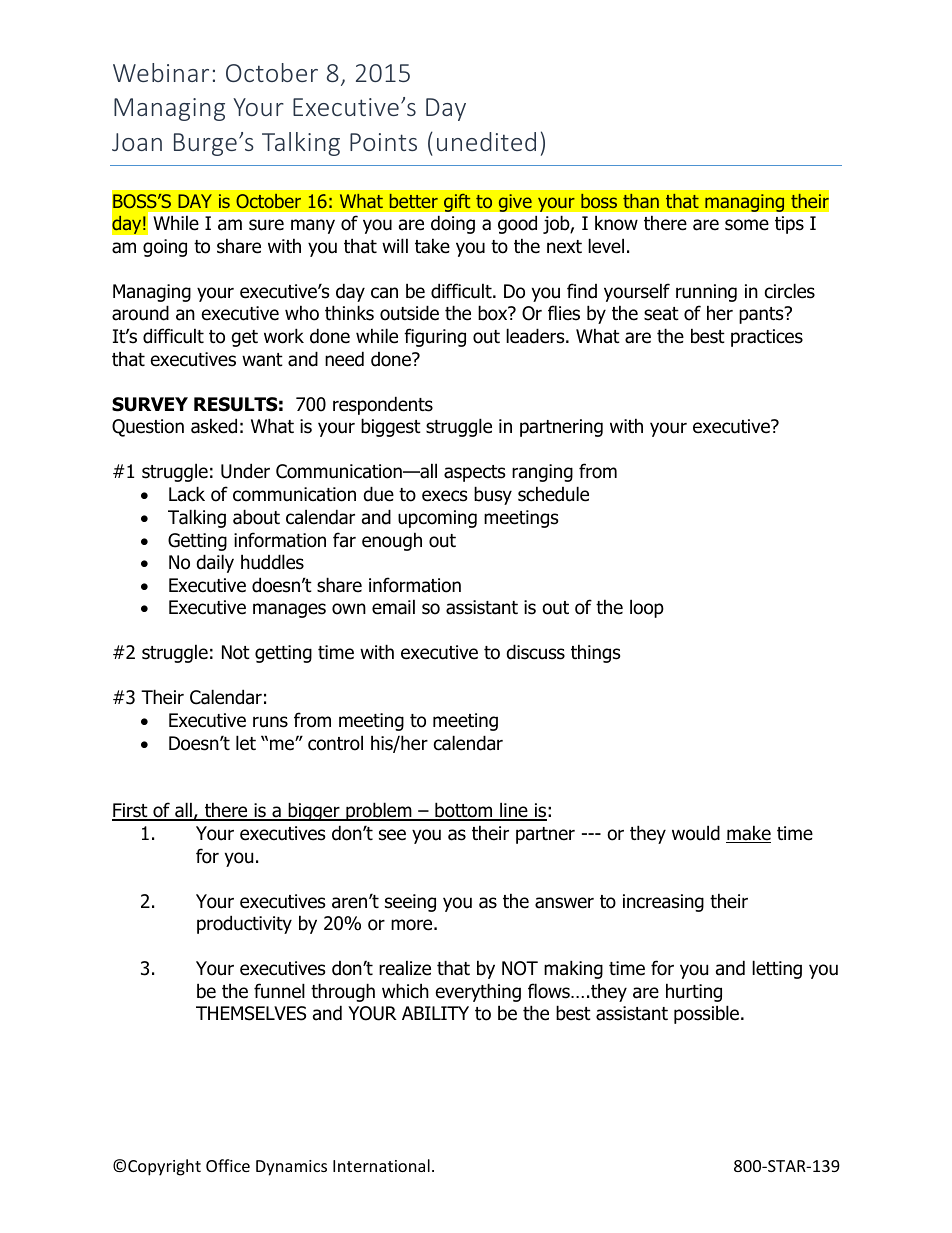  Describe the element at coordinates (262, 360) in the page. I see `want` at that location.
